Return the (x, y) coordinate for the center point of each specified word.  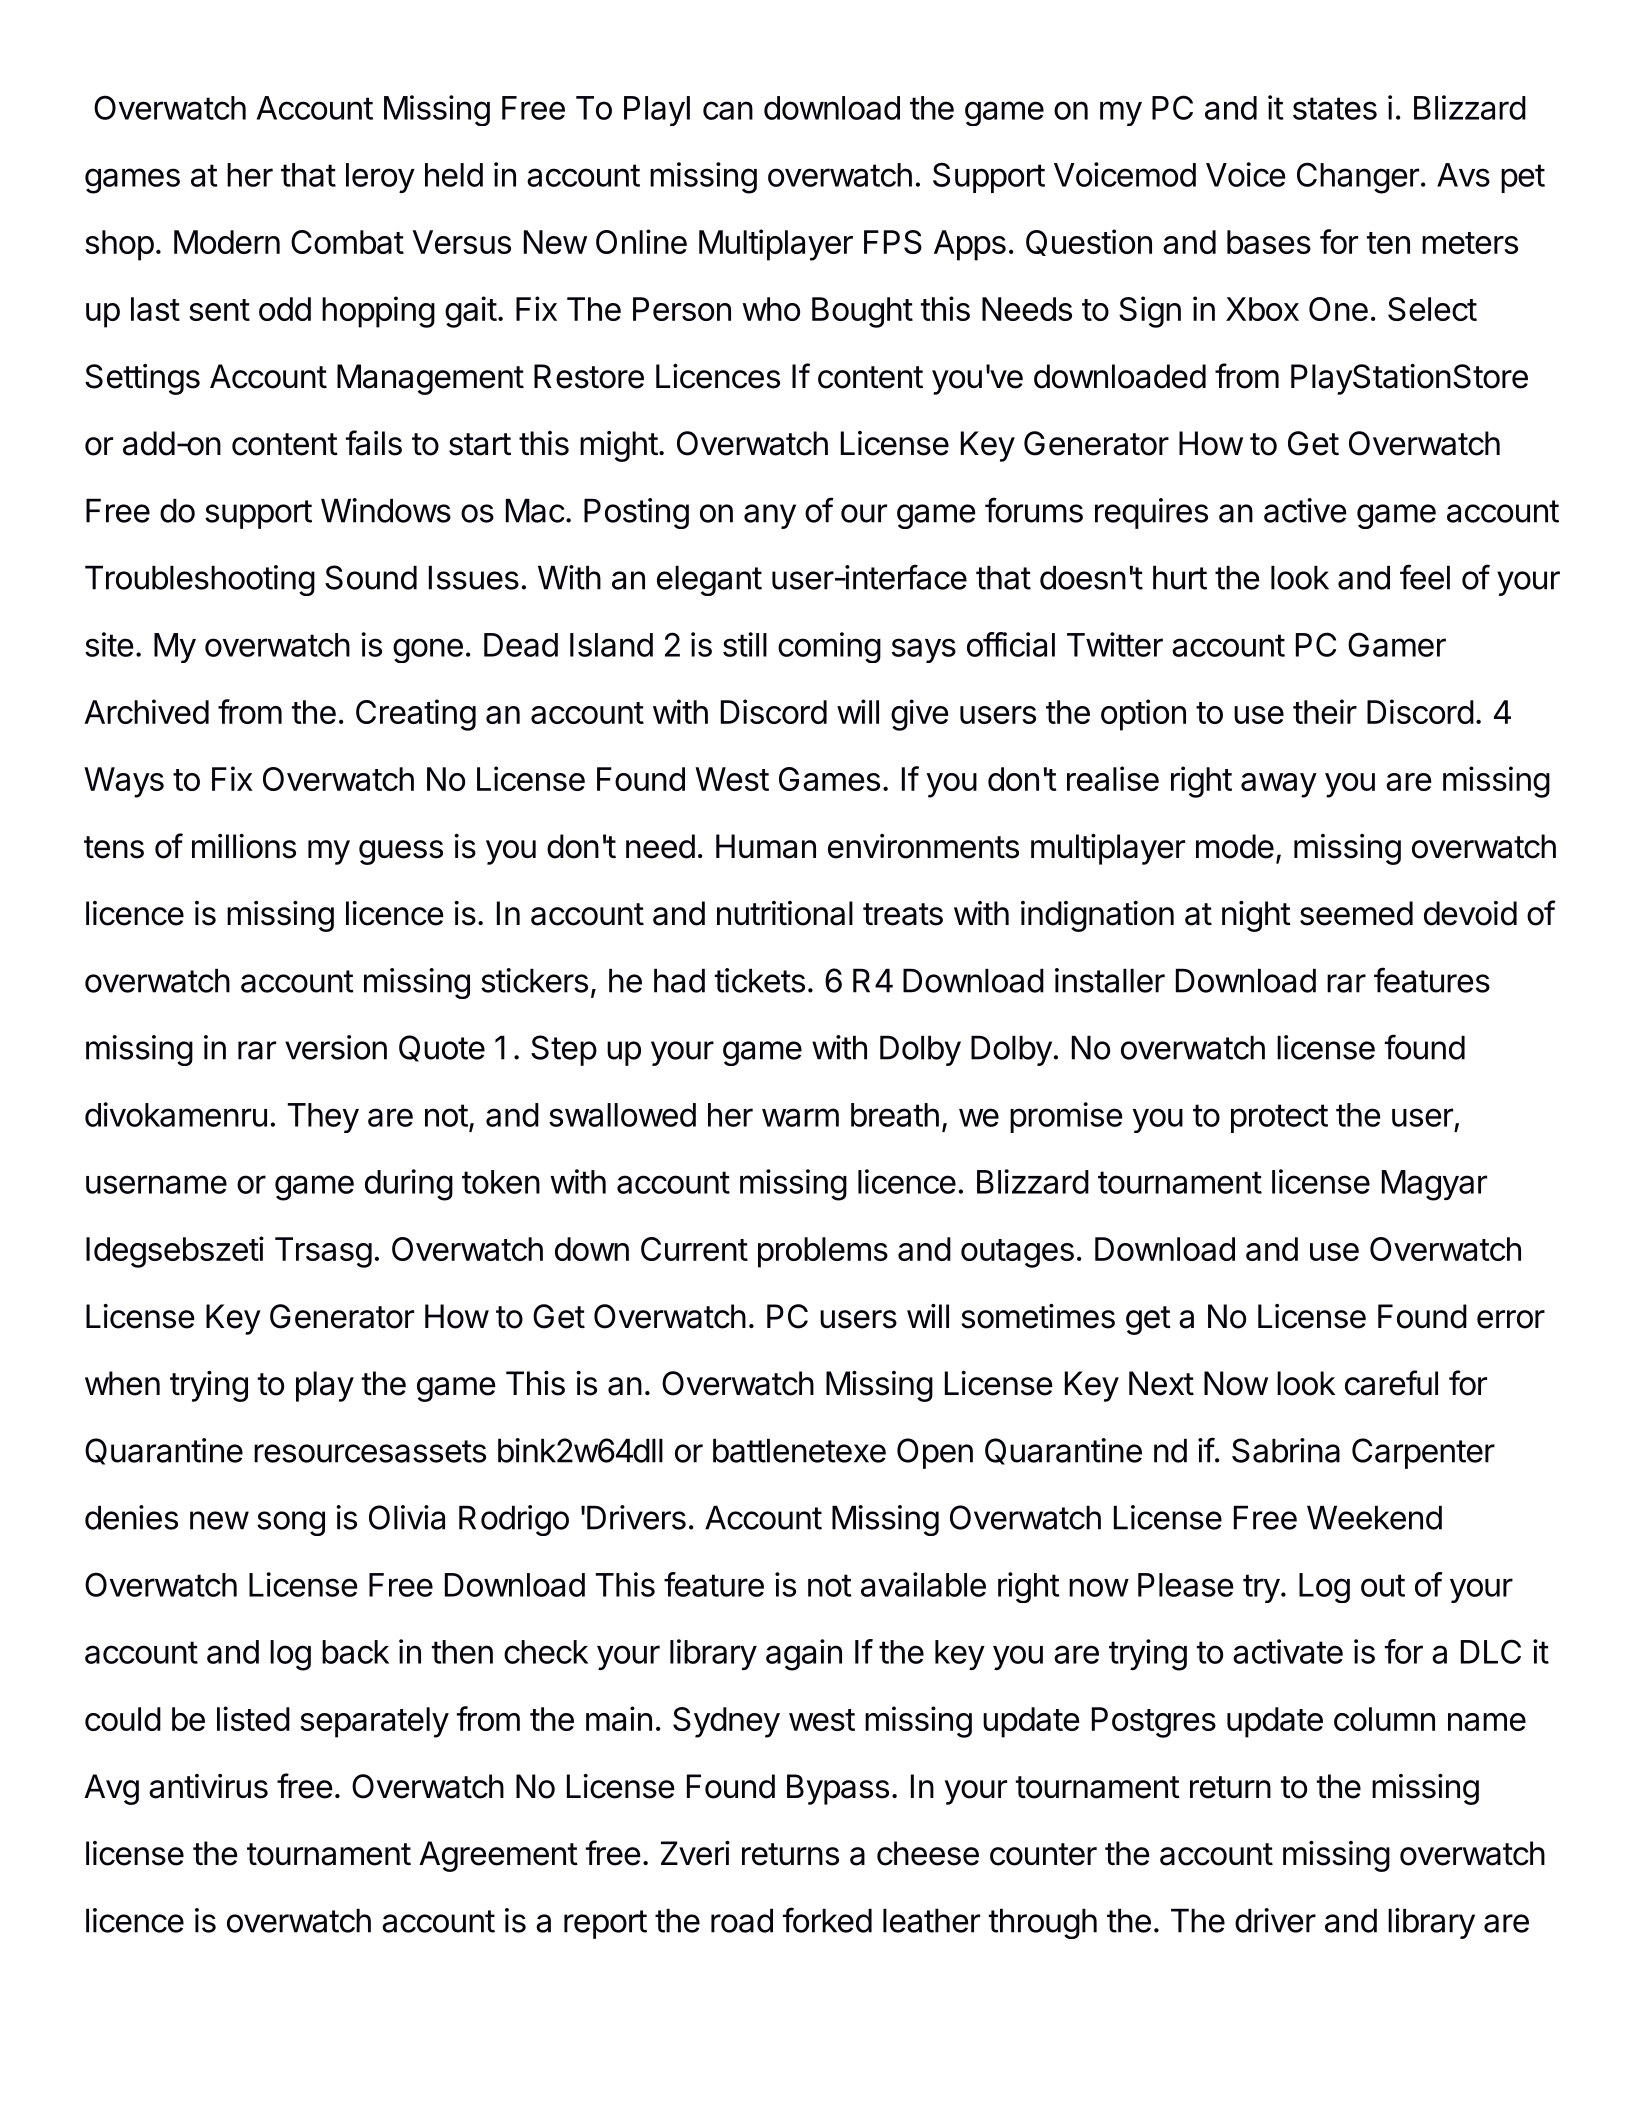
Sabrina (1286, 1450)
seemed (1356, 913)
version (336, 1047)
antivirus (208, 1786)
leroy (380, 178)
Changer (1358, 178)
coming (829, 647)
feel (1425, 577)
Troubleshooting (200, 580)
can (728, 110)
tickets (760, 980)
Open (935, 1453)
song (291, 1523)
